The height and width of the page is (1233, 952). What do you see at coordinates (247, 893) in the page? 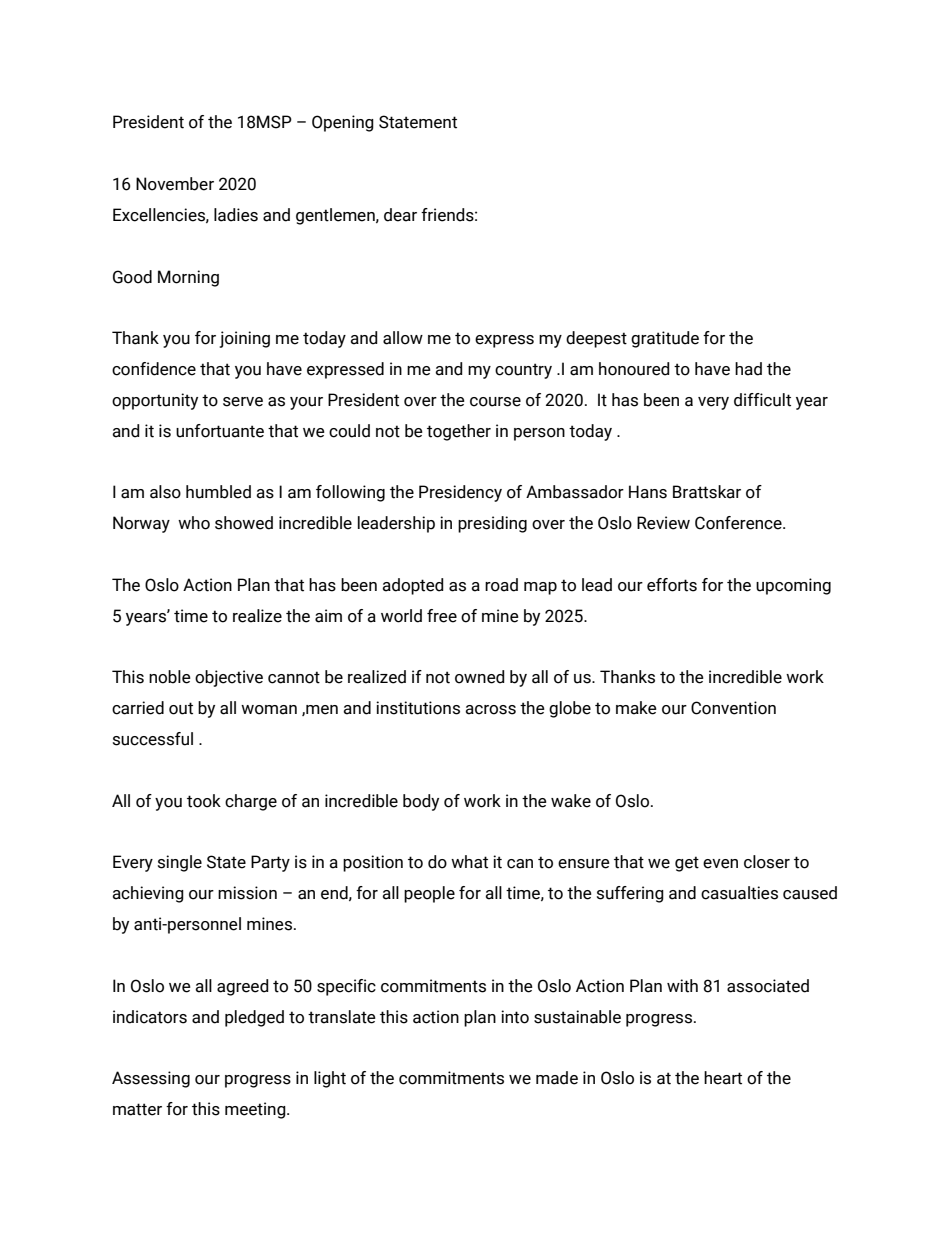
I see `mission` at bounding box center [247, 893].
